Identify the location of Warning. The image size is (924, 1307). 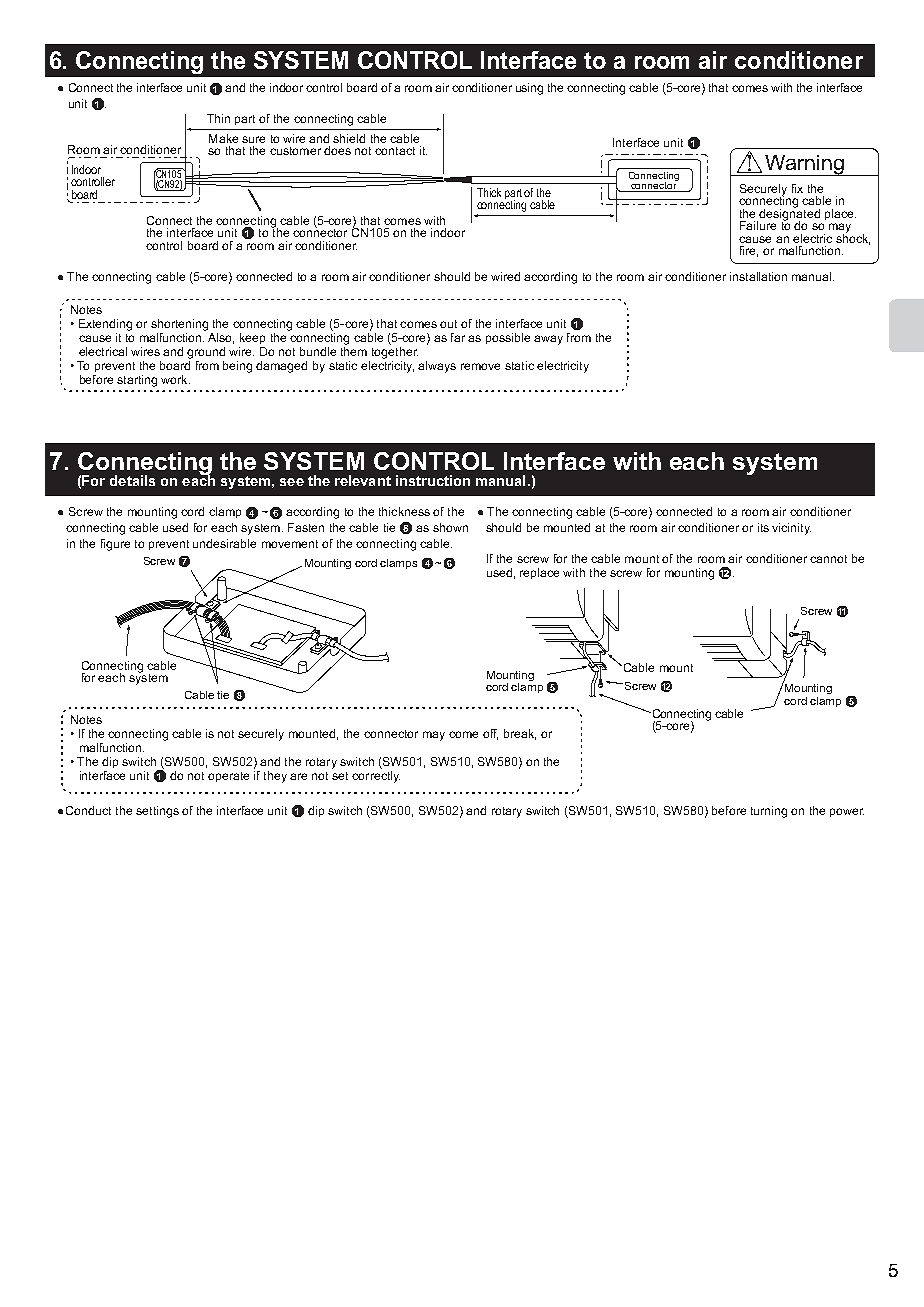
(804, 165).
